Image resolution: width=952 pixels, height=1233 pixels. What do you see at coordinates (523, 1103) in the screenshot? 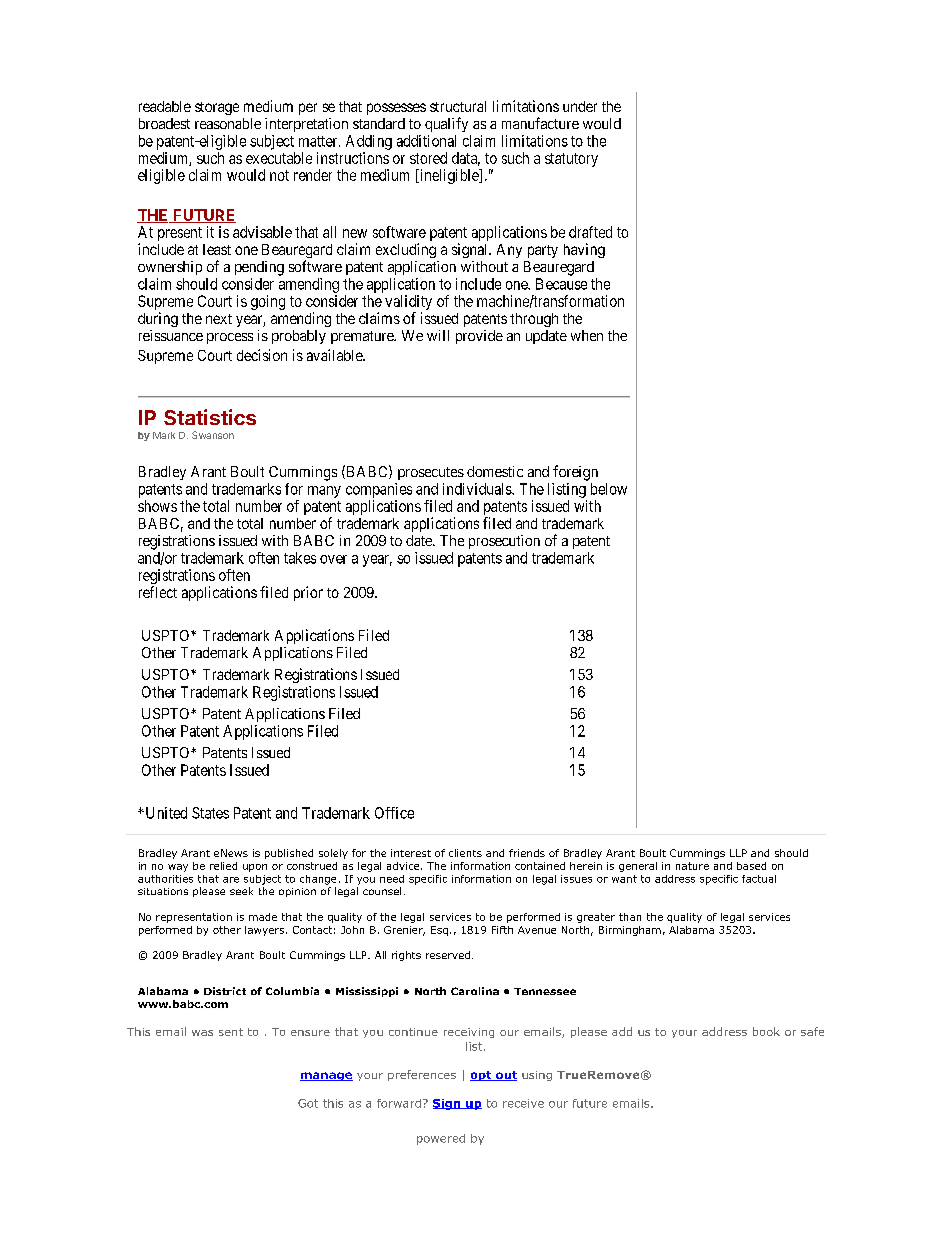
I see `receive` at bounding box center [523, 1103].
